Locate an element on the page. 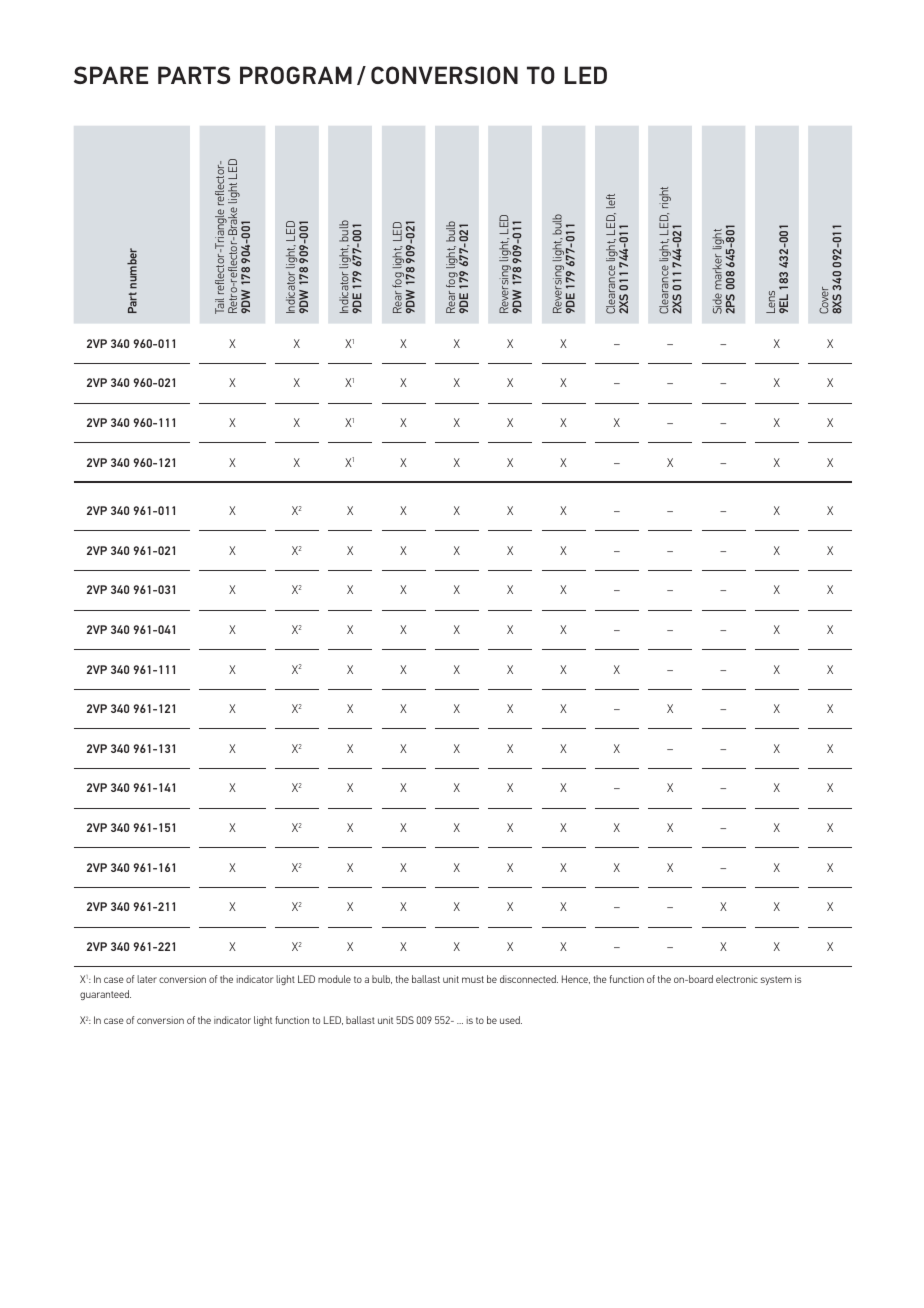  PROGRAM is located at coordinates (296, 75).
